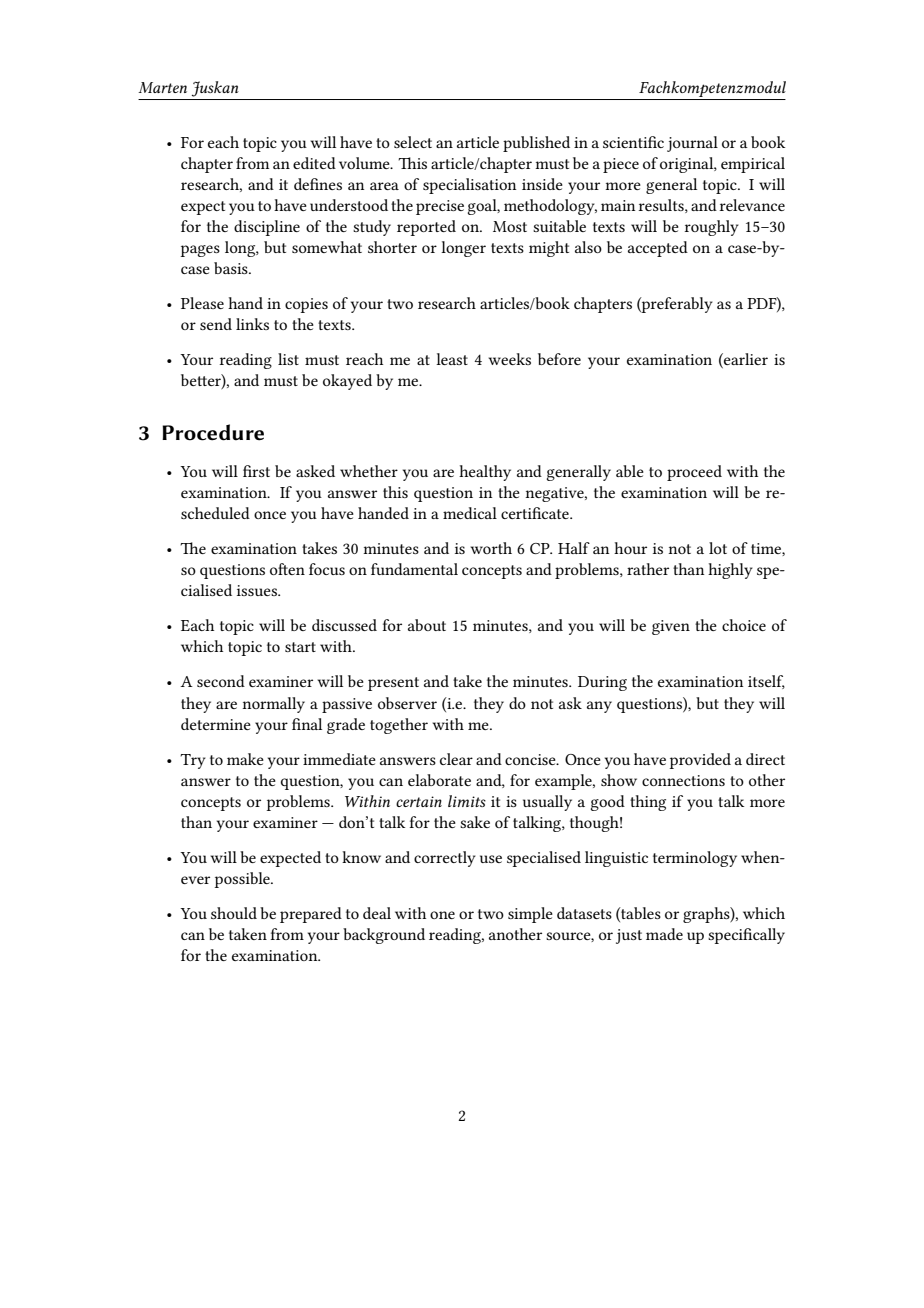  What do you see at coordinates (234, 913) in the screenshot?
I see `should` at bounding box center [234, 913].
